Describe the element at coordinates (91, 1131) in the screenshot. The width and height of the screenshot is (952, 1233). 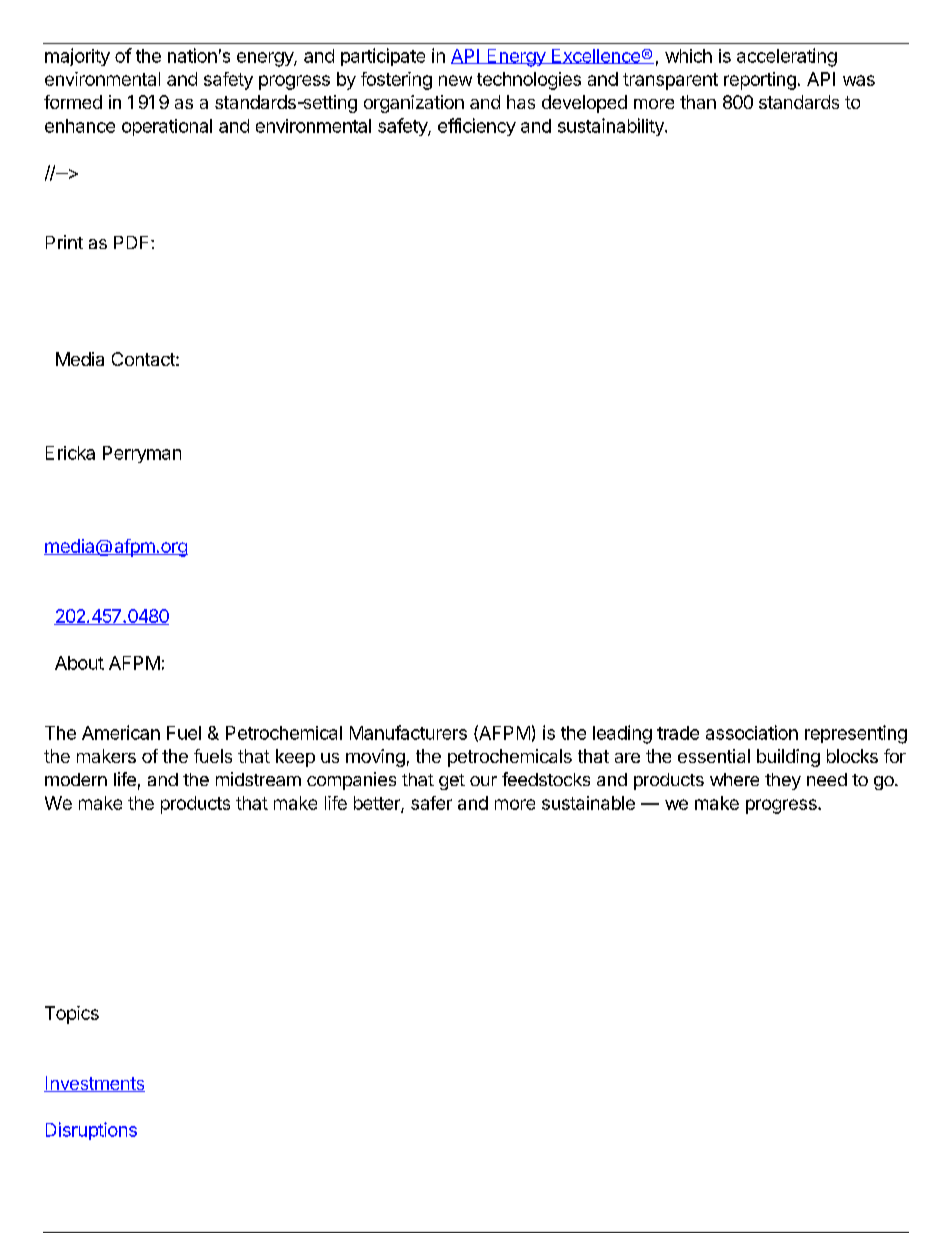
I see `Disruptions` at that location.
